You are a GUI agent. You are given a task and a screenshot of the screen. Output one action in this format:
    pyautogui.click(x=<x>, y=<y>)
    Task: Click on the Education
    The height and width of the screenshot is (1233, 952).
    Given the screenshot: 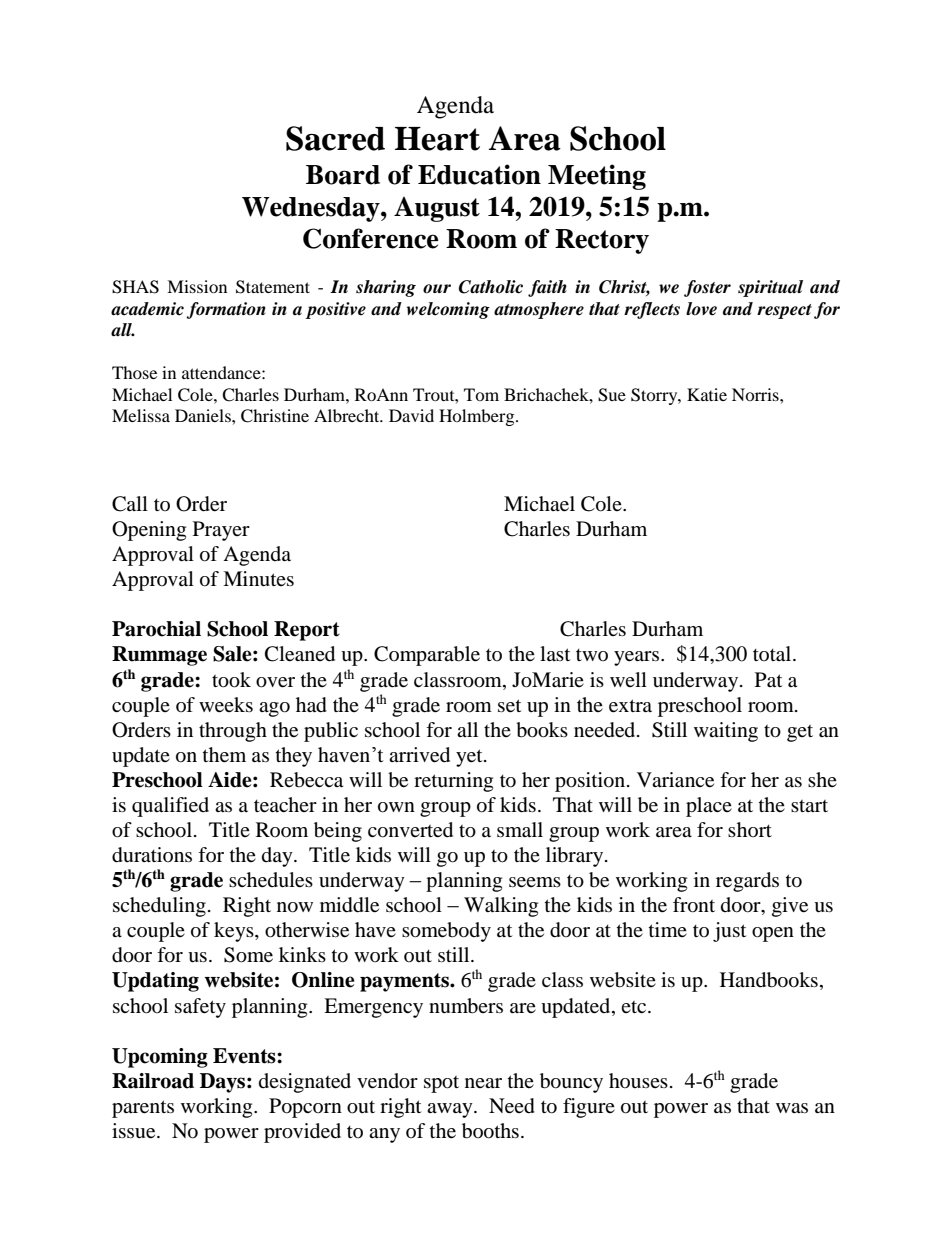 What is the action you would take?
    pyautogui.click(x=479, y=174)
